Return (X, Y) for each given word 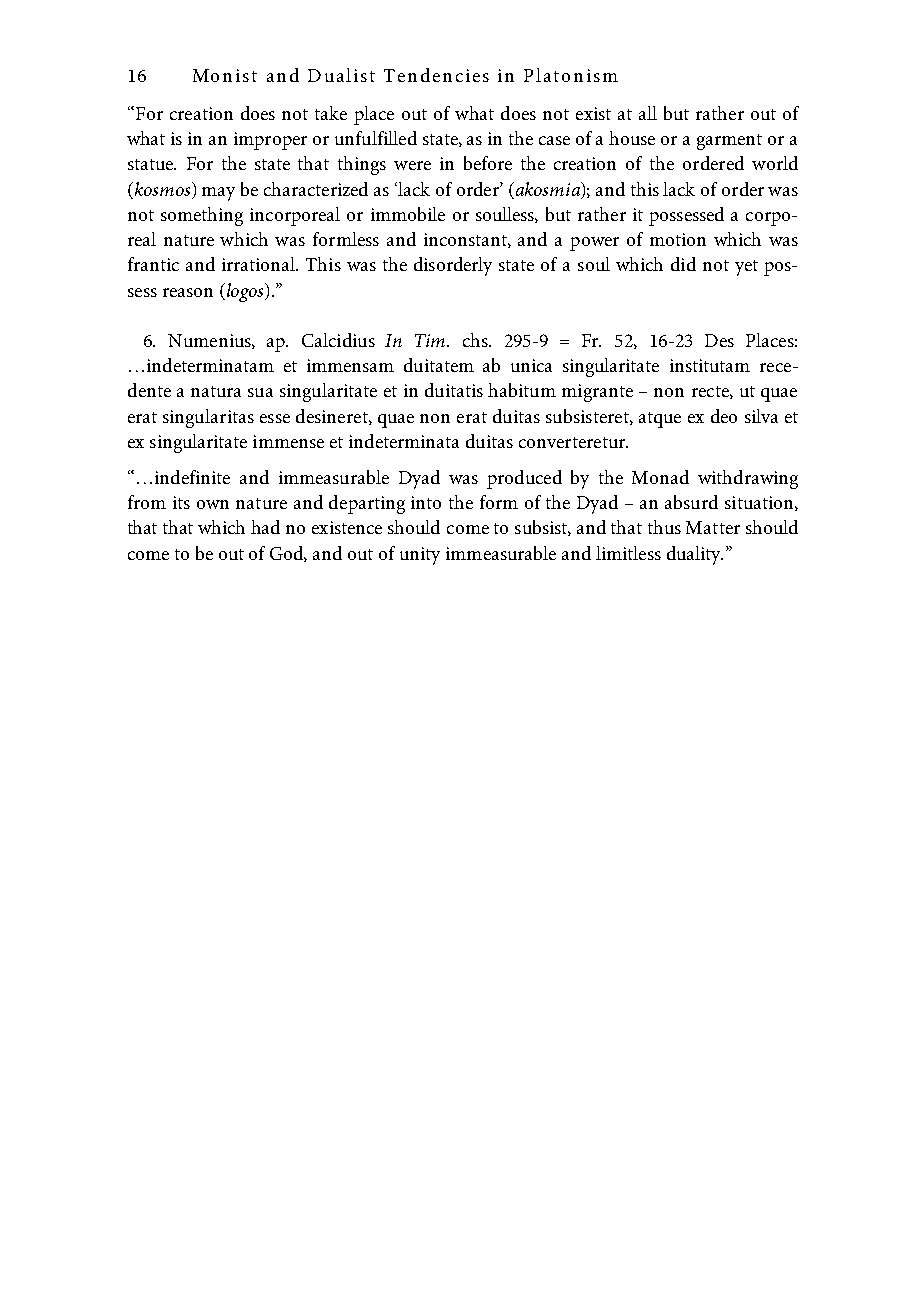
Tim (431, 340)
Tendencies (436, 75)
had (265, 527)
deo (724, 416)
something (202, 216)
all (648, 113)
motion (678, 239)
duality (695, 555)
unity (420, 556)
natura (216, 391)
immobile (408, 214)
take (331, 113)
